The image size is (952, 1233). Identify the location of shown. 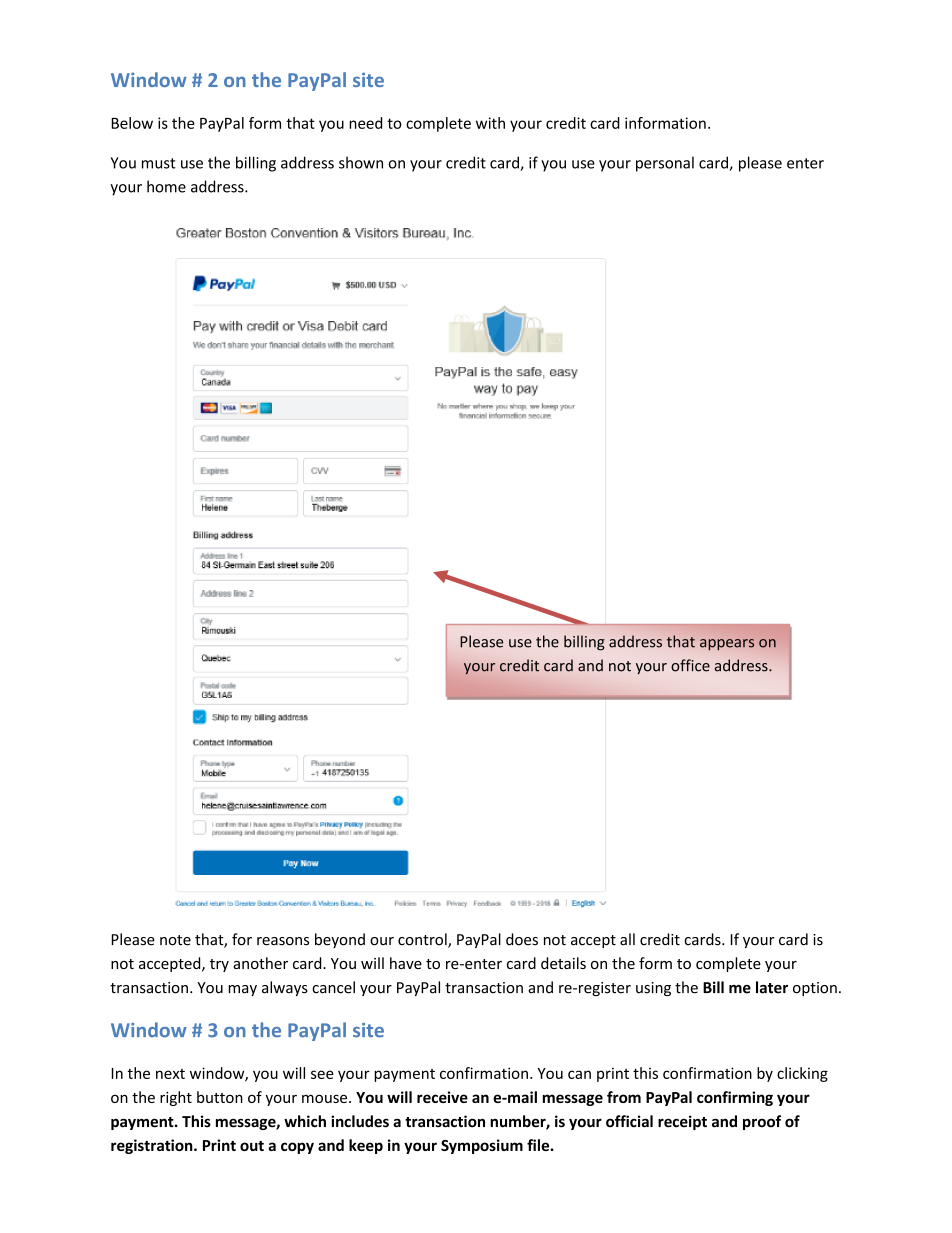
(361, 162).
